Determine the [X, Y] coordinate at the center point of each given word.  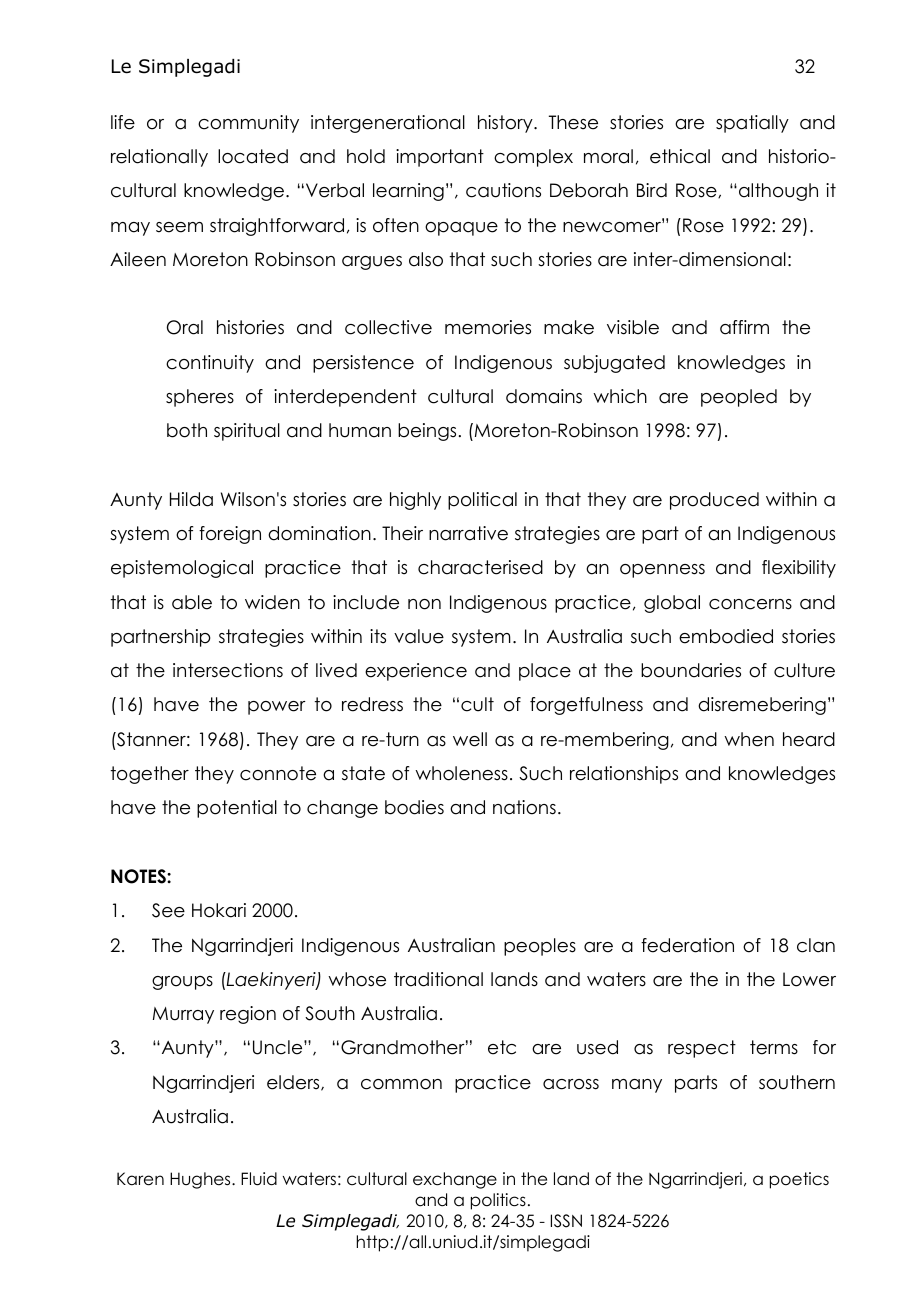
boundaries [691, 670]
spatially [752, 124]
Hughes [201, 1180]
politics [498, 1201]
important [440, 158]
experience [416, 672]
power [277, 708]
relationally [159, 158]
